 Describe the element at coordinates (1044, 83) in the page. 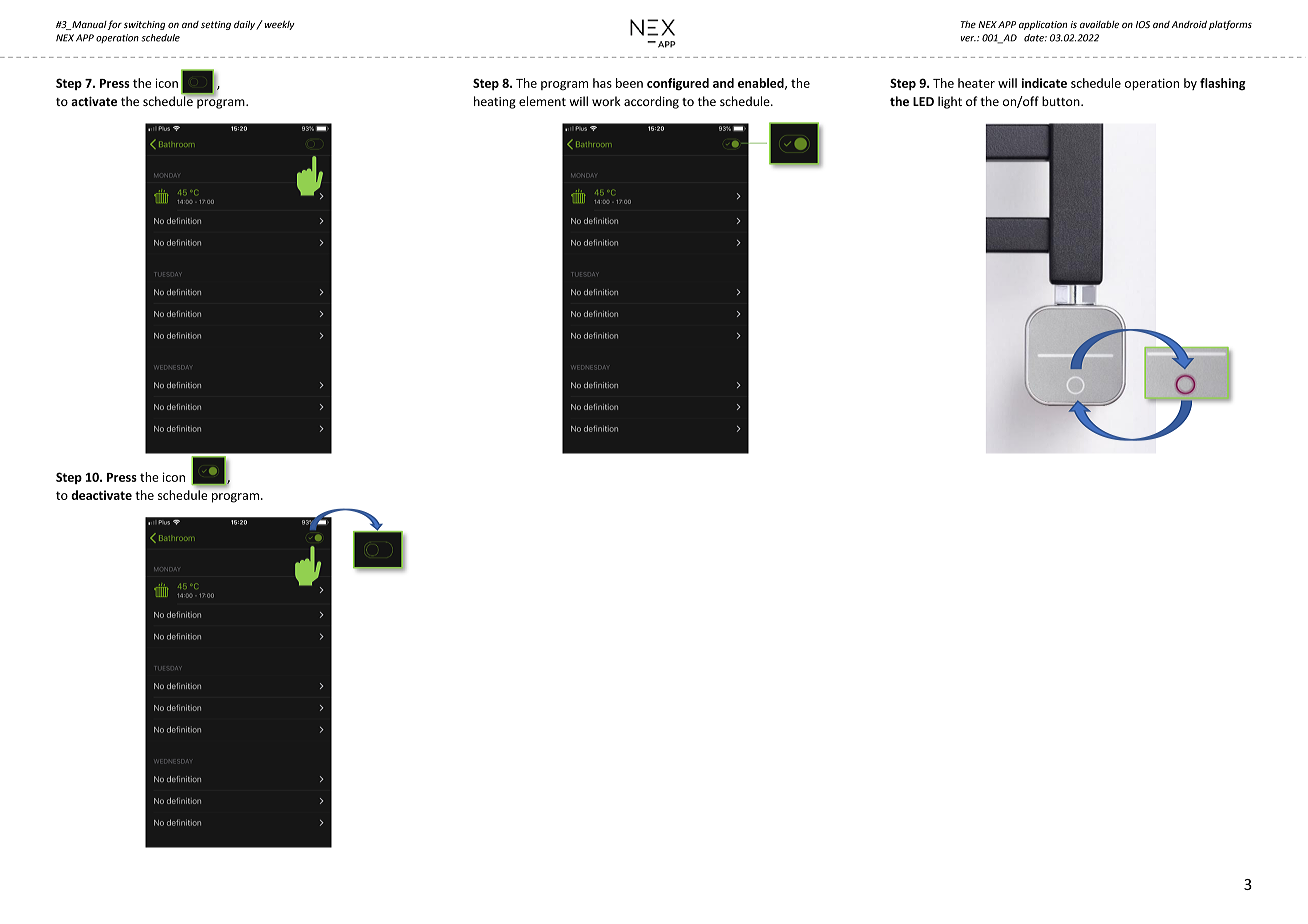

I see `indicate` at that location.
